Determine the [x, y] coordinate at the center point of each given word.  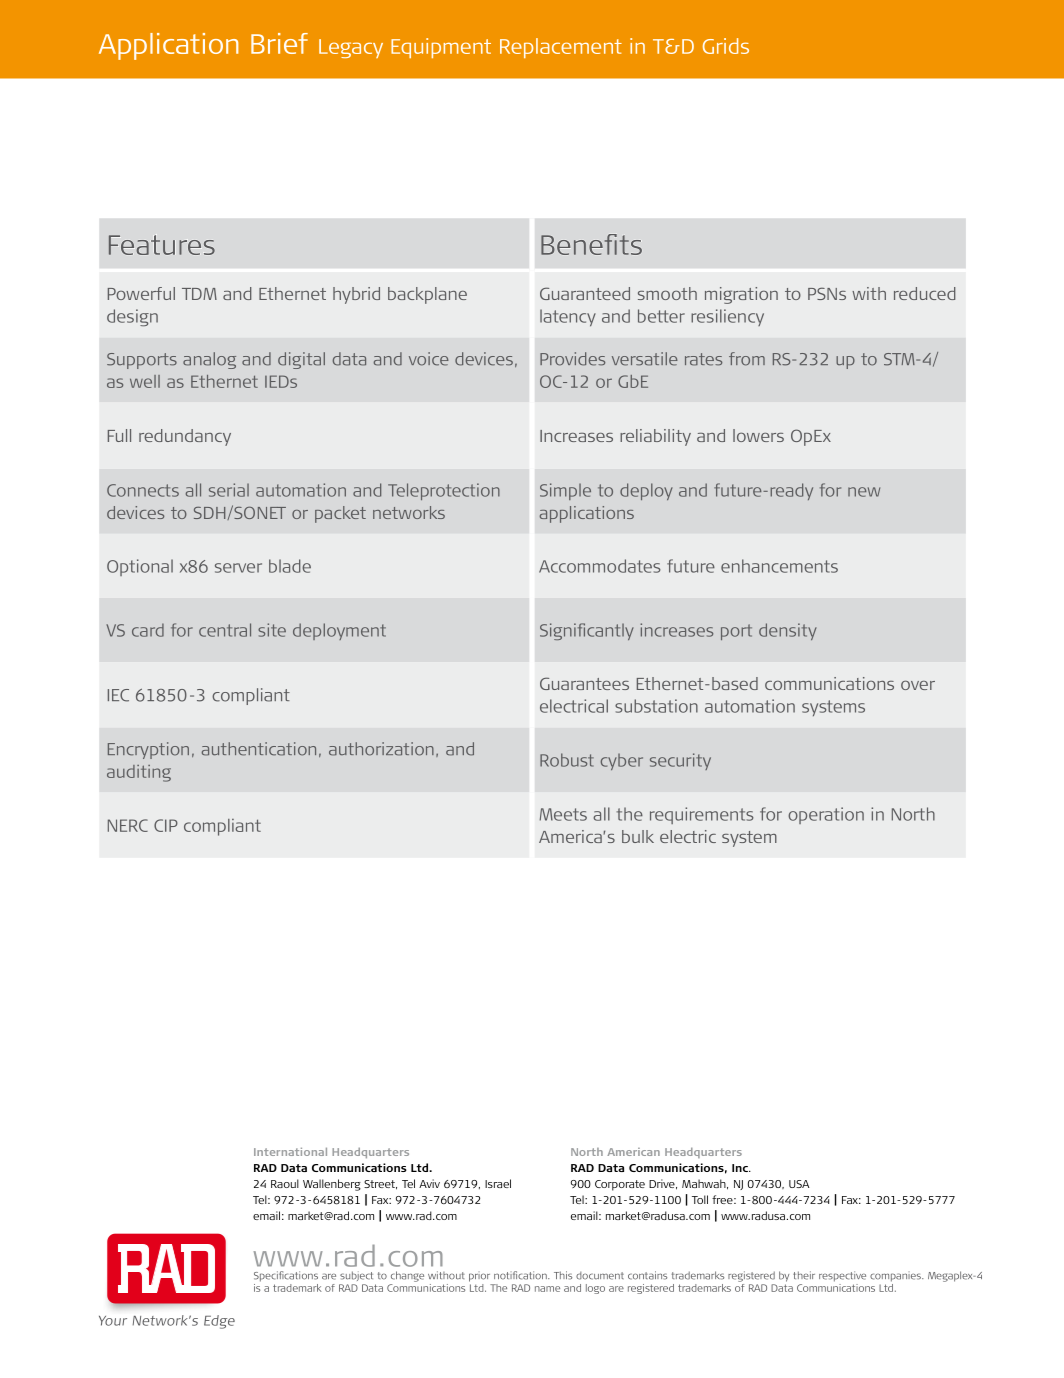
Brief [279, 43]
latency [568, 317]
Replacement [561, 48]
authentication [259, 749]
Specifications [286, 1276]
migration [741, 295]
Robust [567, 760]
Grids [726, 46]
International [290, 1152]
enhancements [779, 566]
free [723, 1199]
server [238, 568]
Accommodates [600, 566]
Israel [498, 1183]
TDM [199, 294]
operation [826, 815]
